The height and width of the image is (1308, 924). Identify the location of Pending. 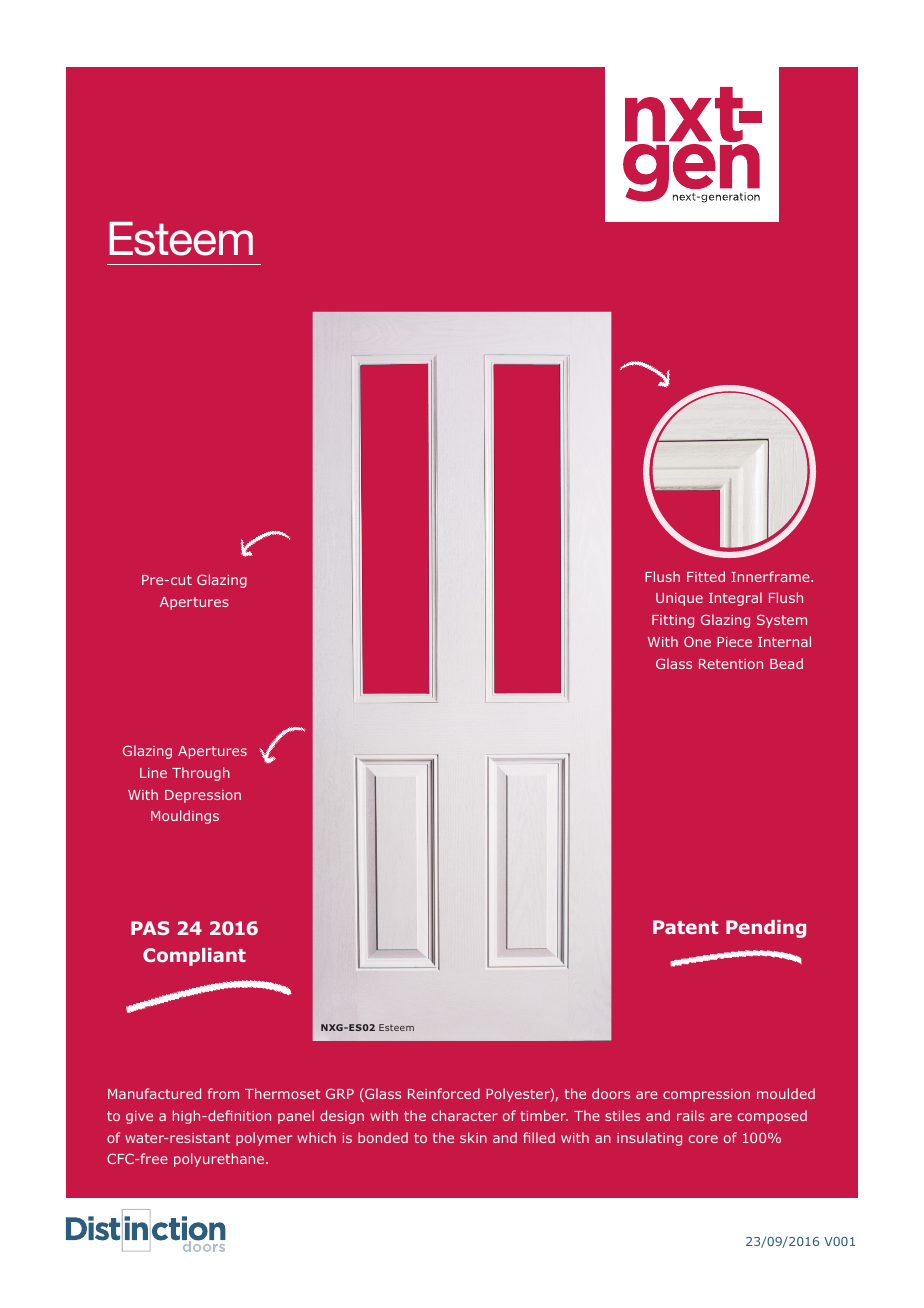
(766, 929).
